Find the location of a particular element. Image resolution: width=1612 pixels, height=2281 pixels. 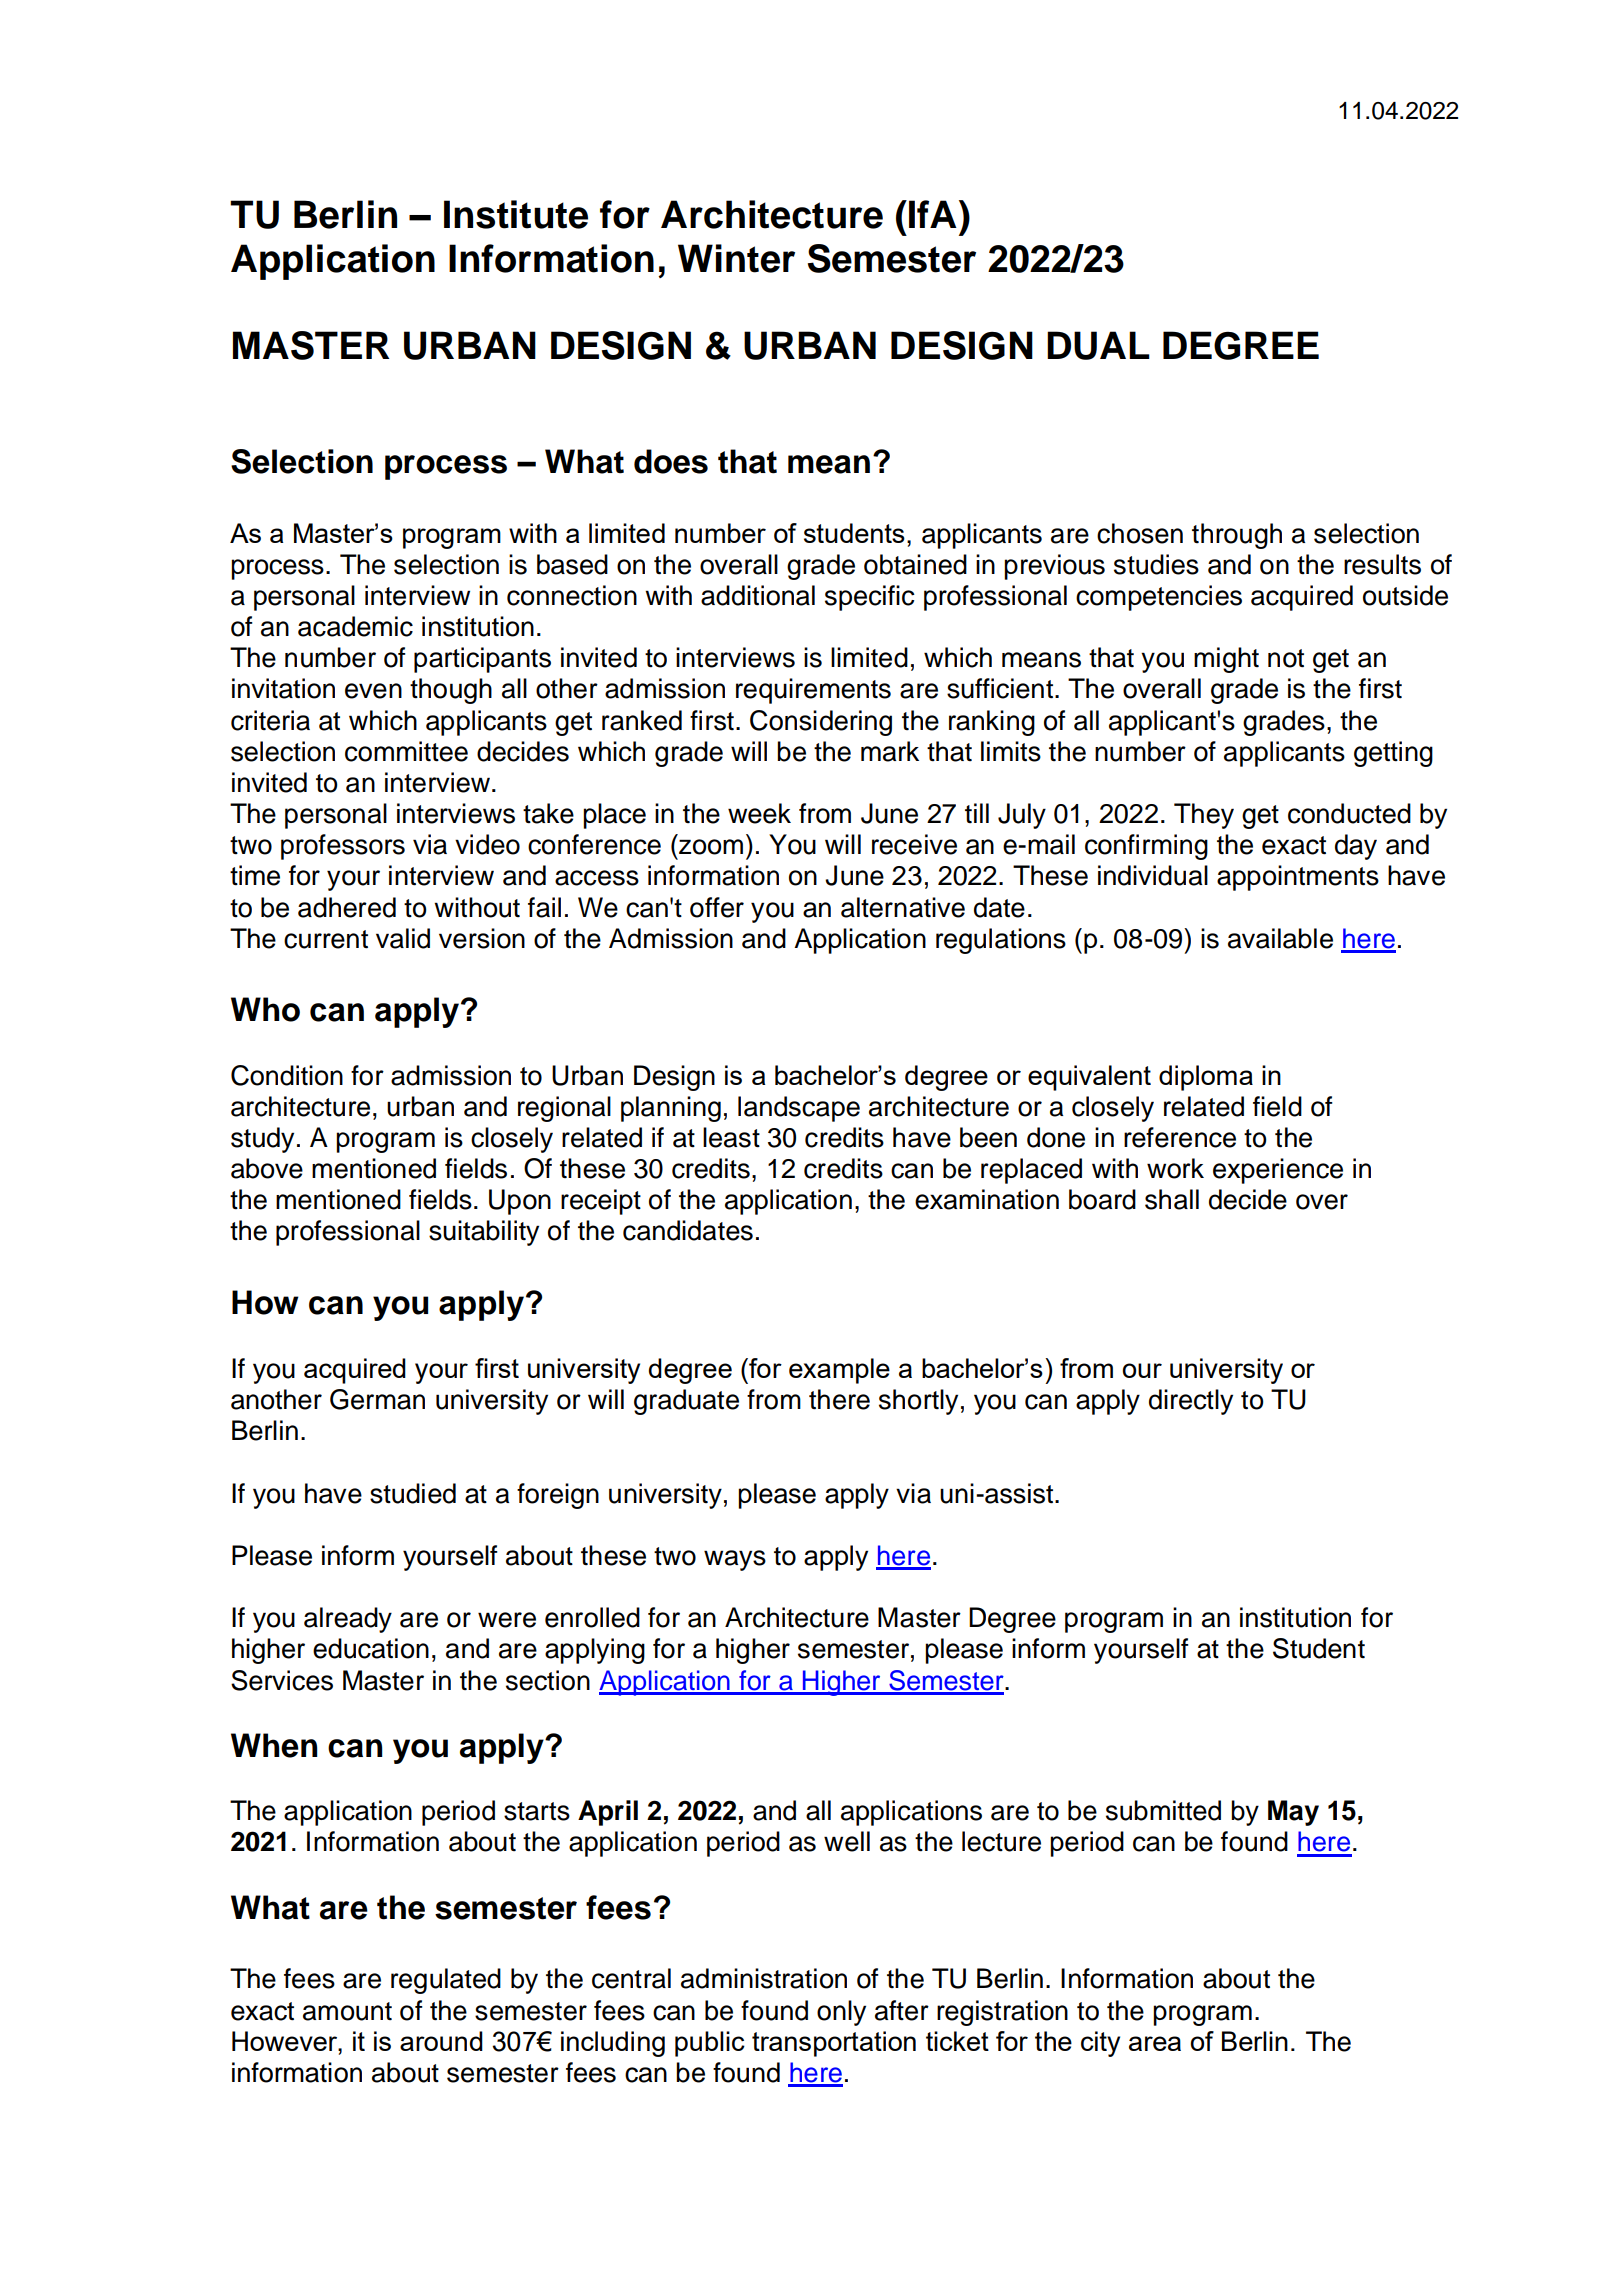

Institute is located at coordinates (516, 214).
